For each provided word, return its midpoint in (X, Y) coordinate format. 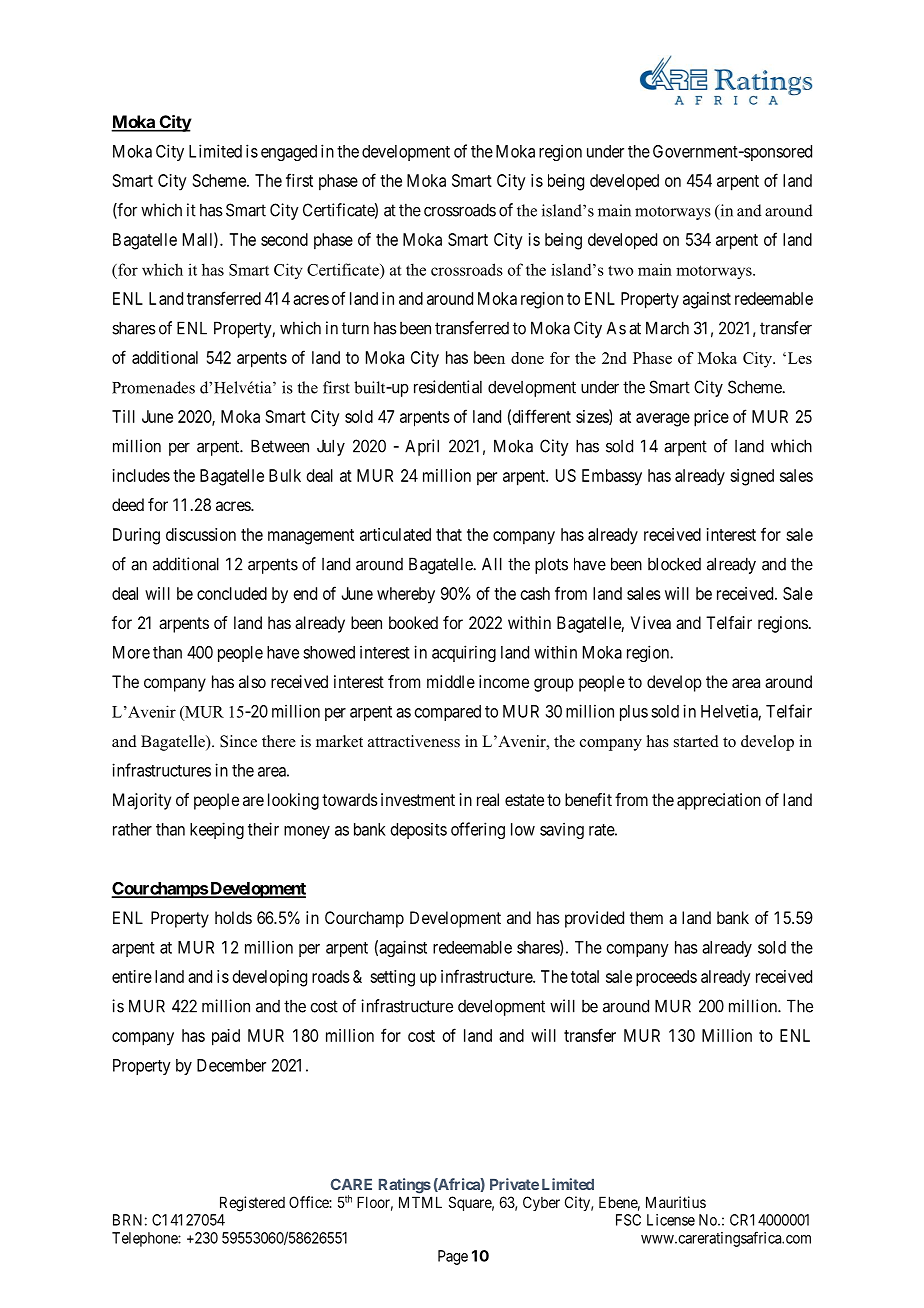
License (671, 1220)
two (620, 270)
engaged (289, 153)
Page (453, 1257)
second (284, 239)
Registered (252, 1204)
